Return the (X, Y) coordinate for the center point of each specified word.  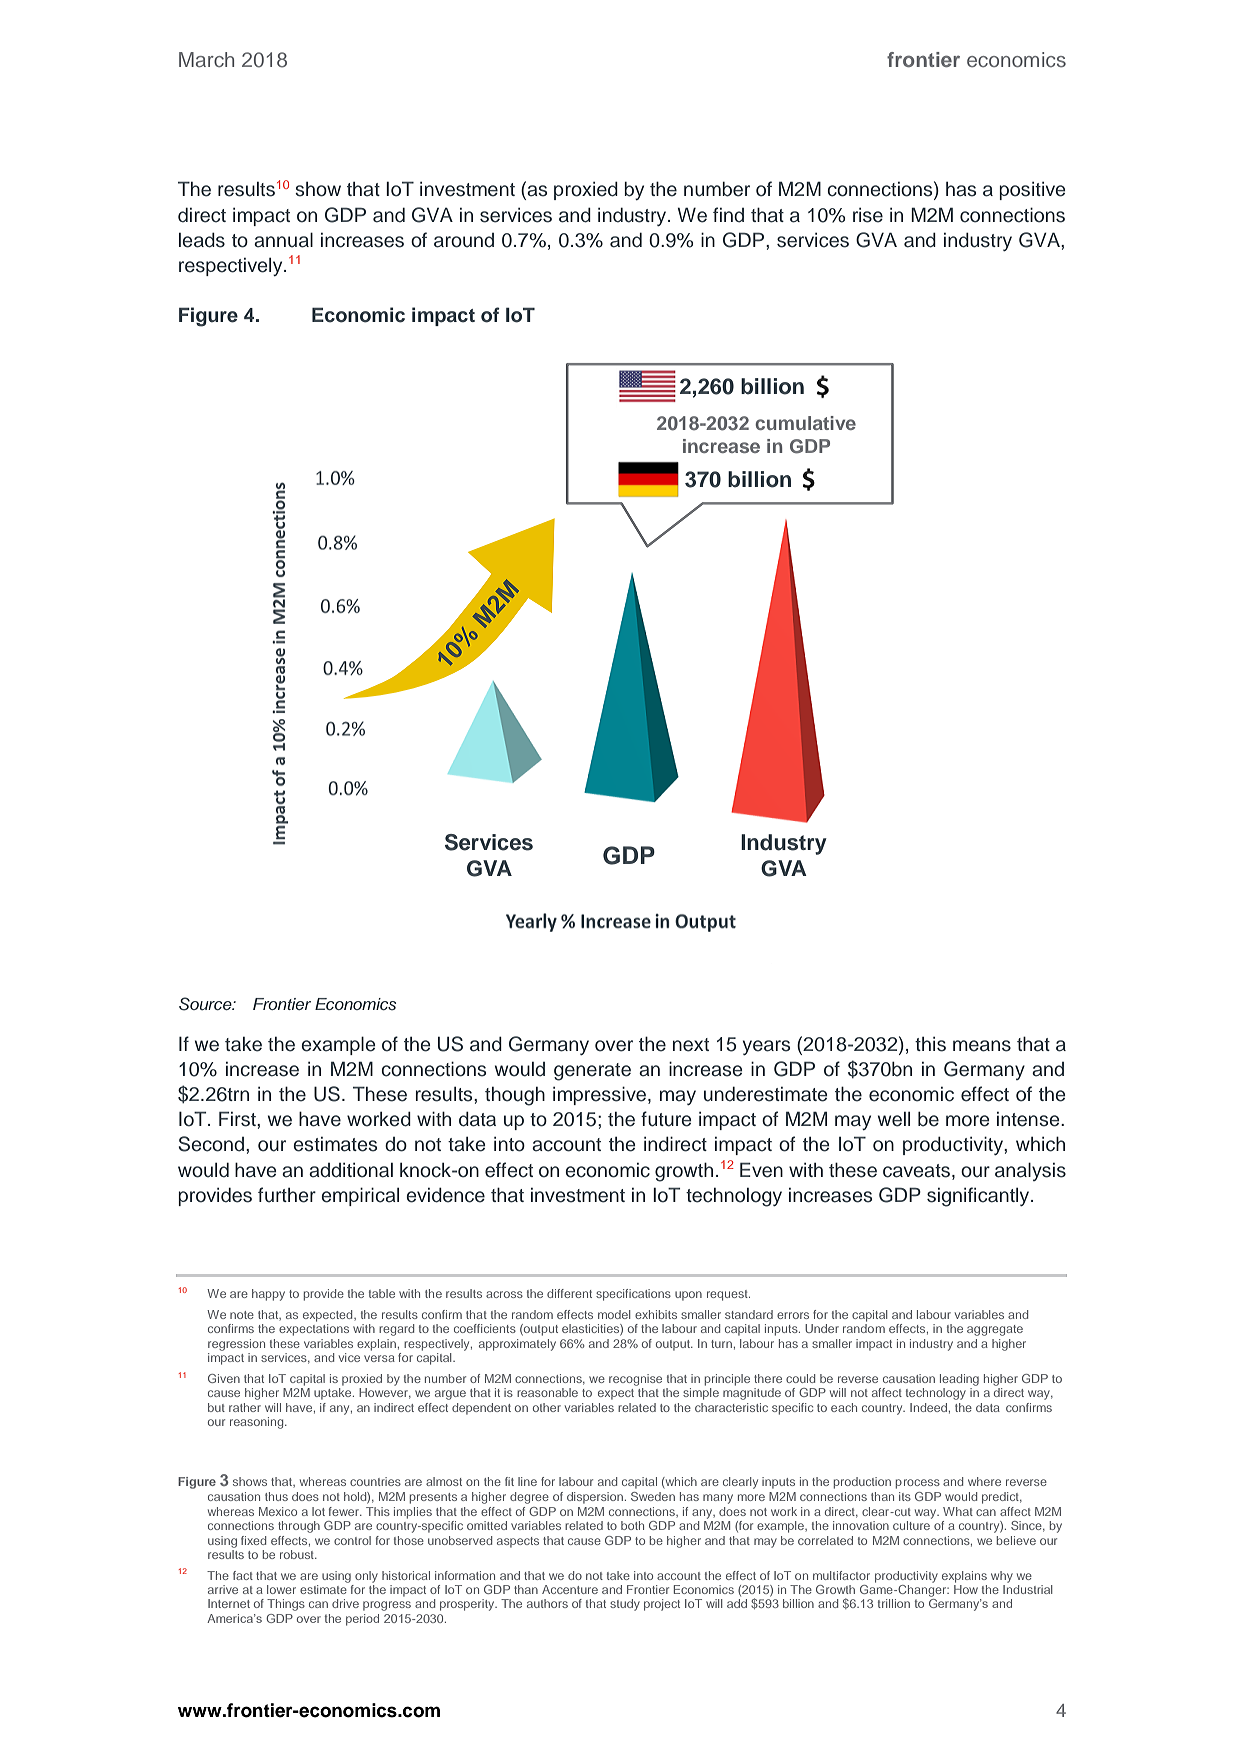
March (206, 59)
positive (1032, 191)
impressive (601, 1095)
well (894, 1119)
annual (283, 240)
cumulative (805, 423)
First (238, 1119)
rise (868, 215)
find (728, 215)
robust (298, 1554)
